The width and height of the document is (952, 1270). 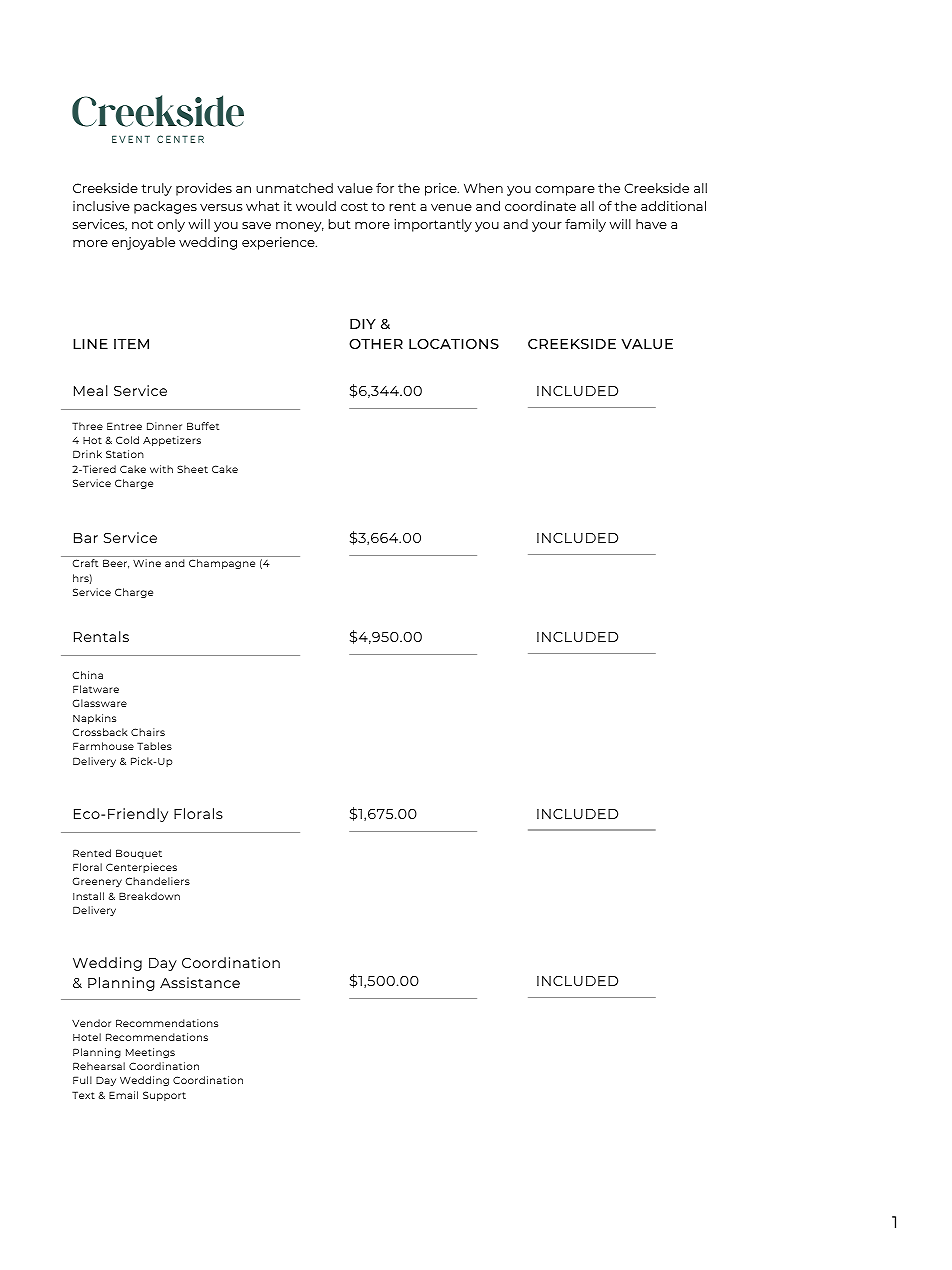 What do you see at coordinates (139, 854) in the document?
I see `Bouquet` at bounding box center [139, 854].
